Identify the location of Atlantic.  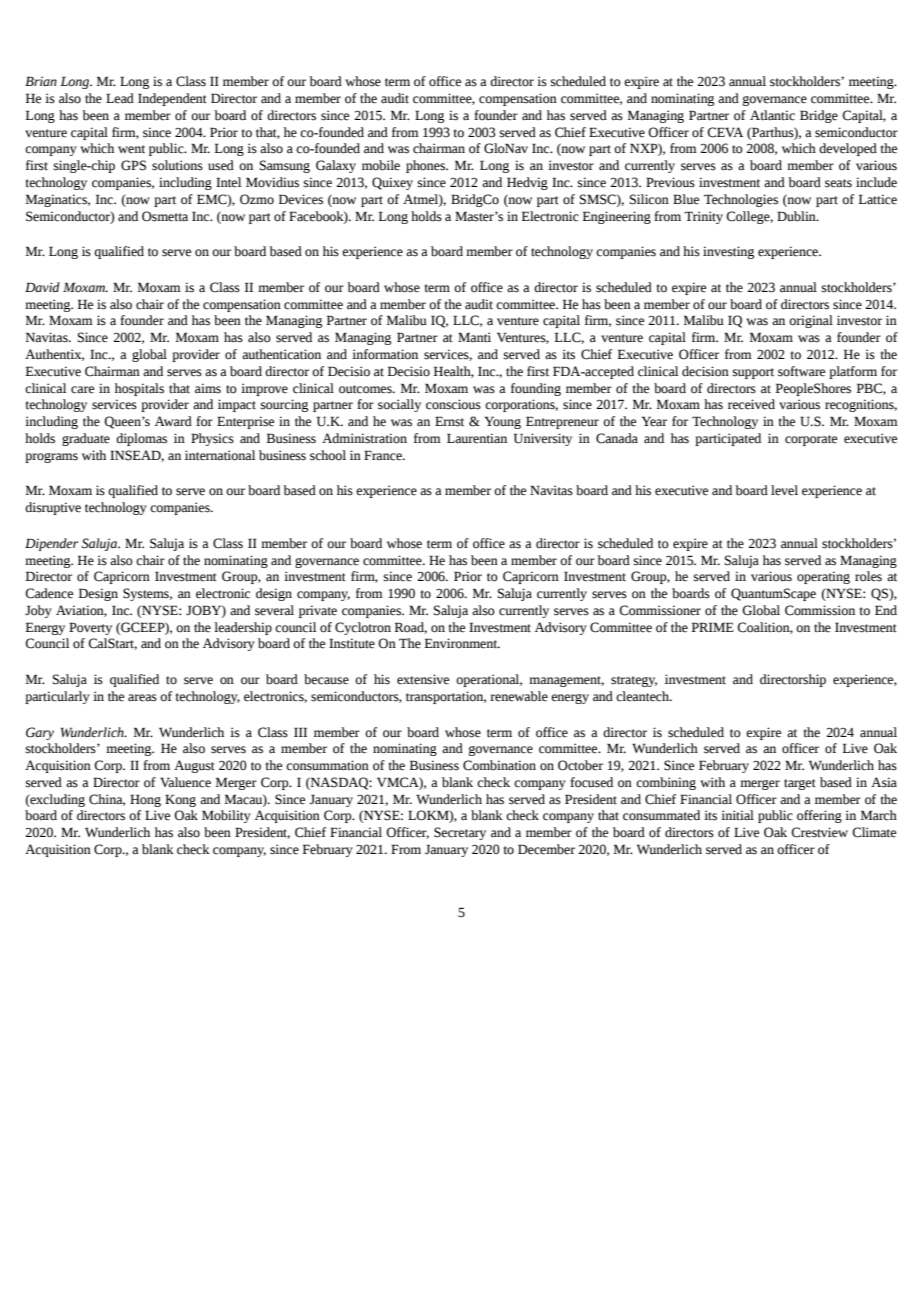
(772, 115).
